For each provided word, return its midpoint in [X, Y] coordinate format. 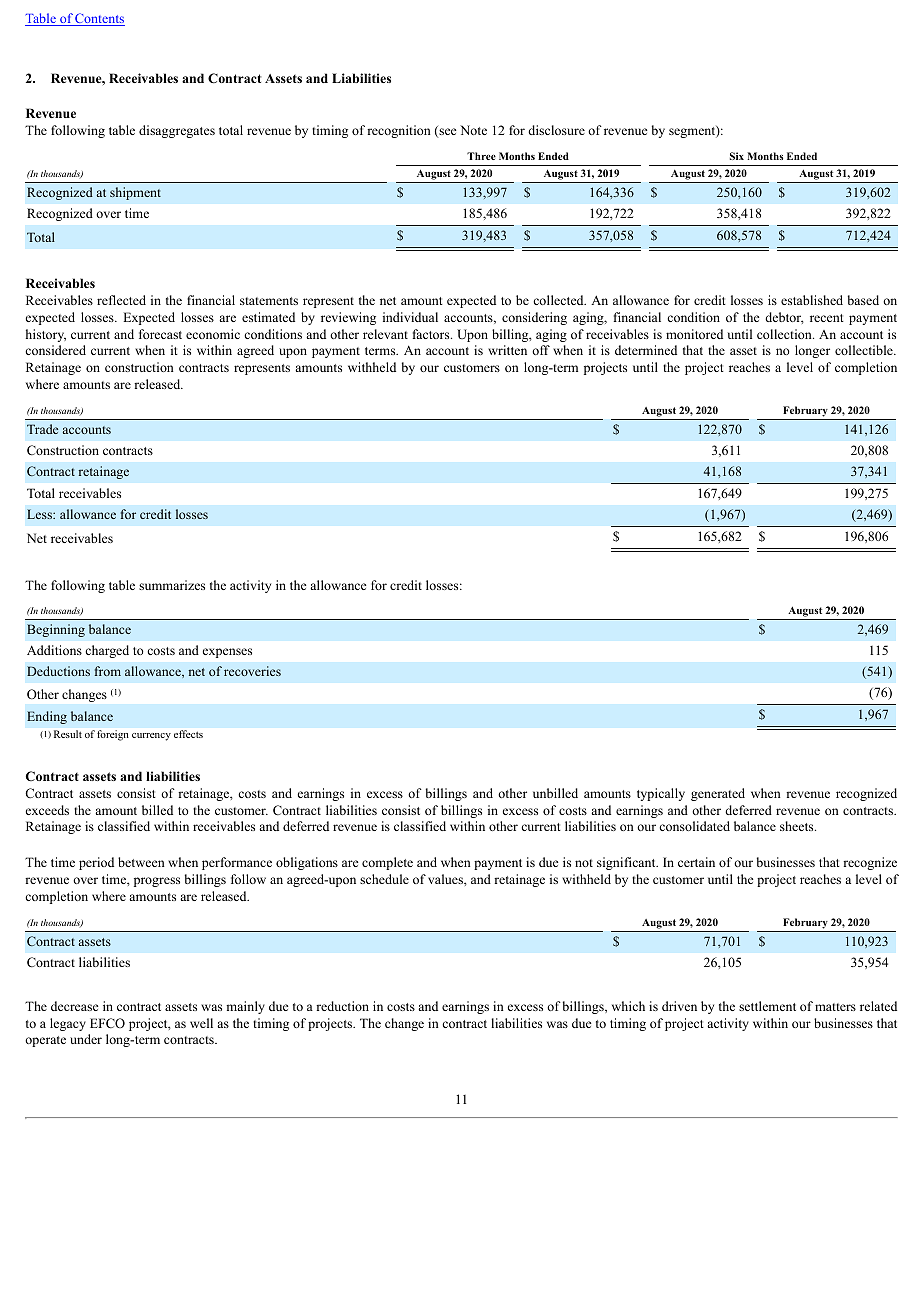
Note [473, 130]
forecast [160, 334]
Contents [99, 19]
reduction [342, 1006]
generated [718, 794]
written [507, 350]
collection [785, 334]
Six [737, 156]
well [201, 1023]
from [108, 671]
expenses [227, 653]
